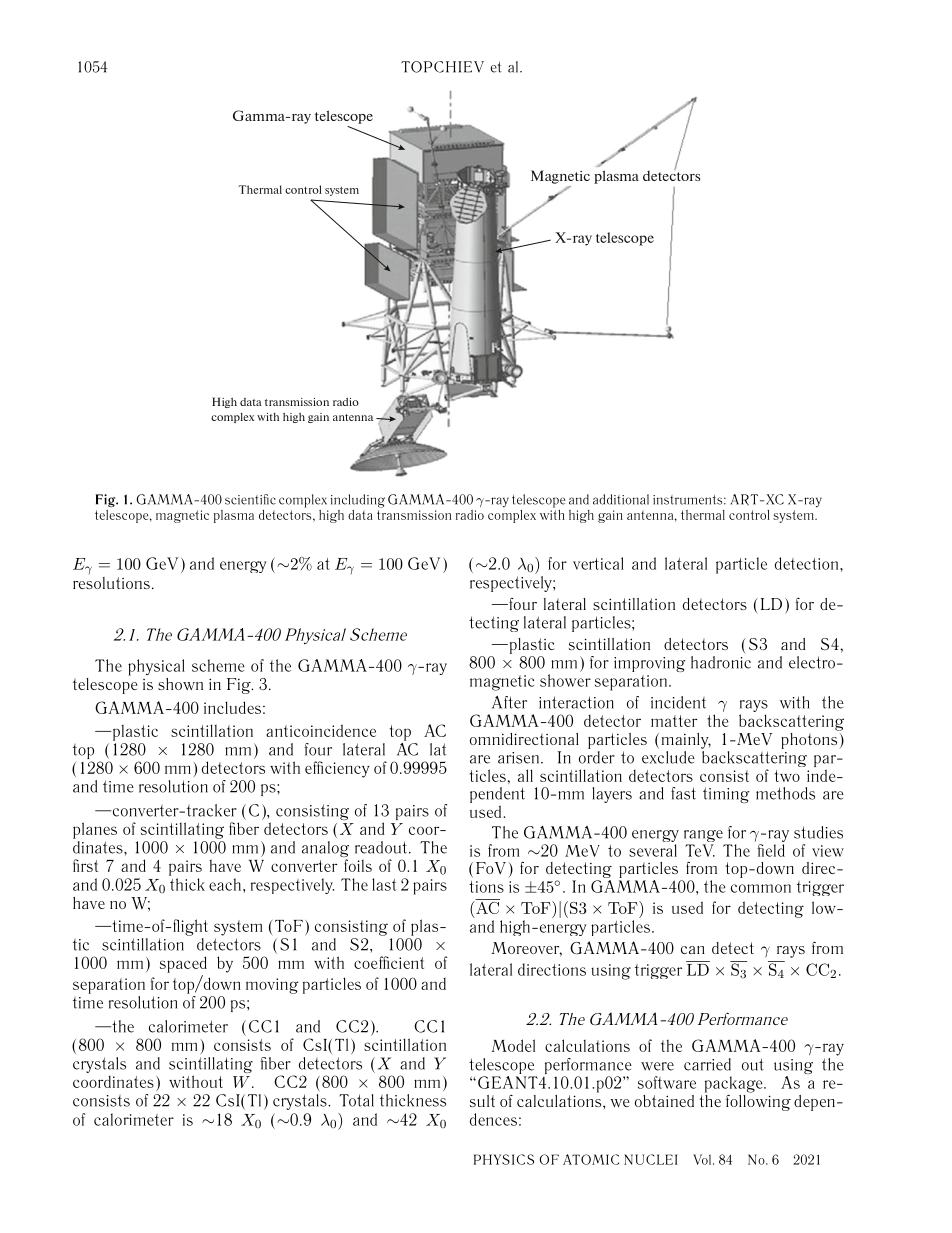 The image size is (952, 1233). I want to click on Total, so click(356, 1100).
